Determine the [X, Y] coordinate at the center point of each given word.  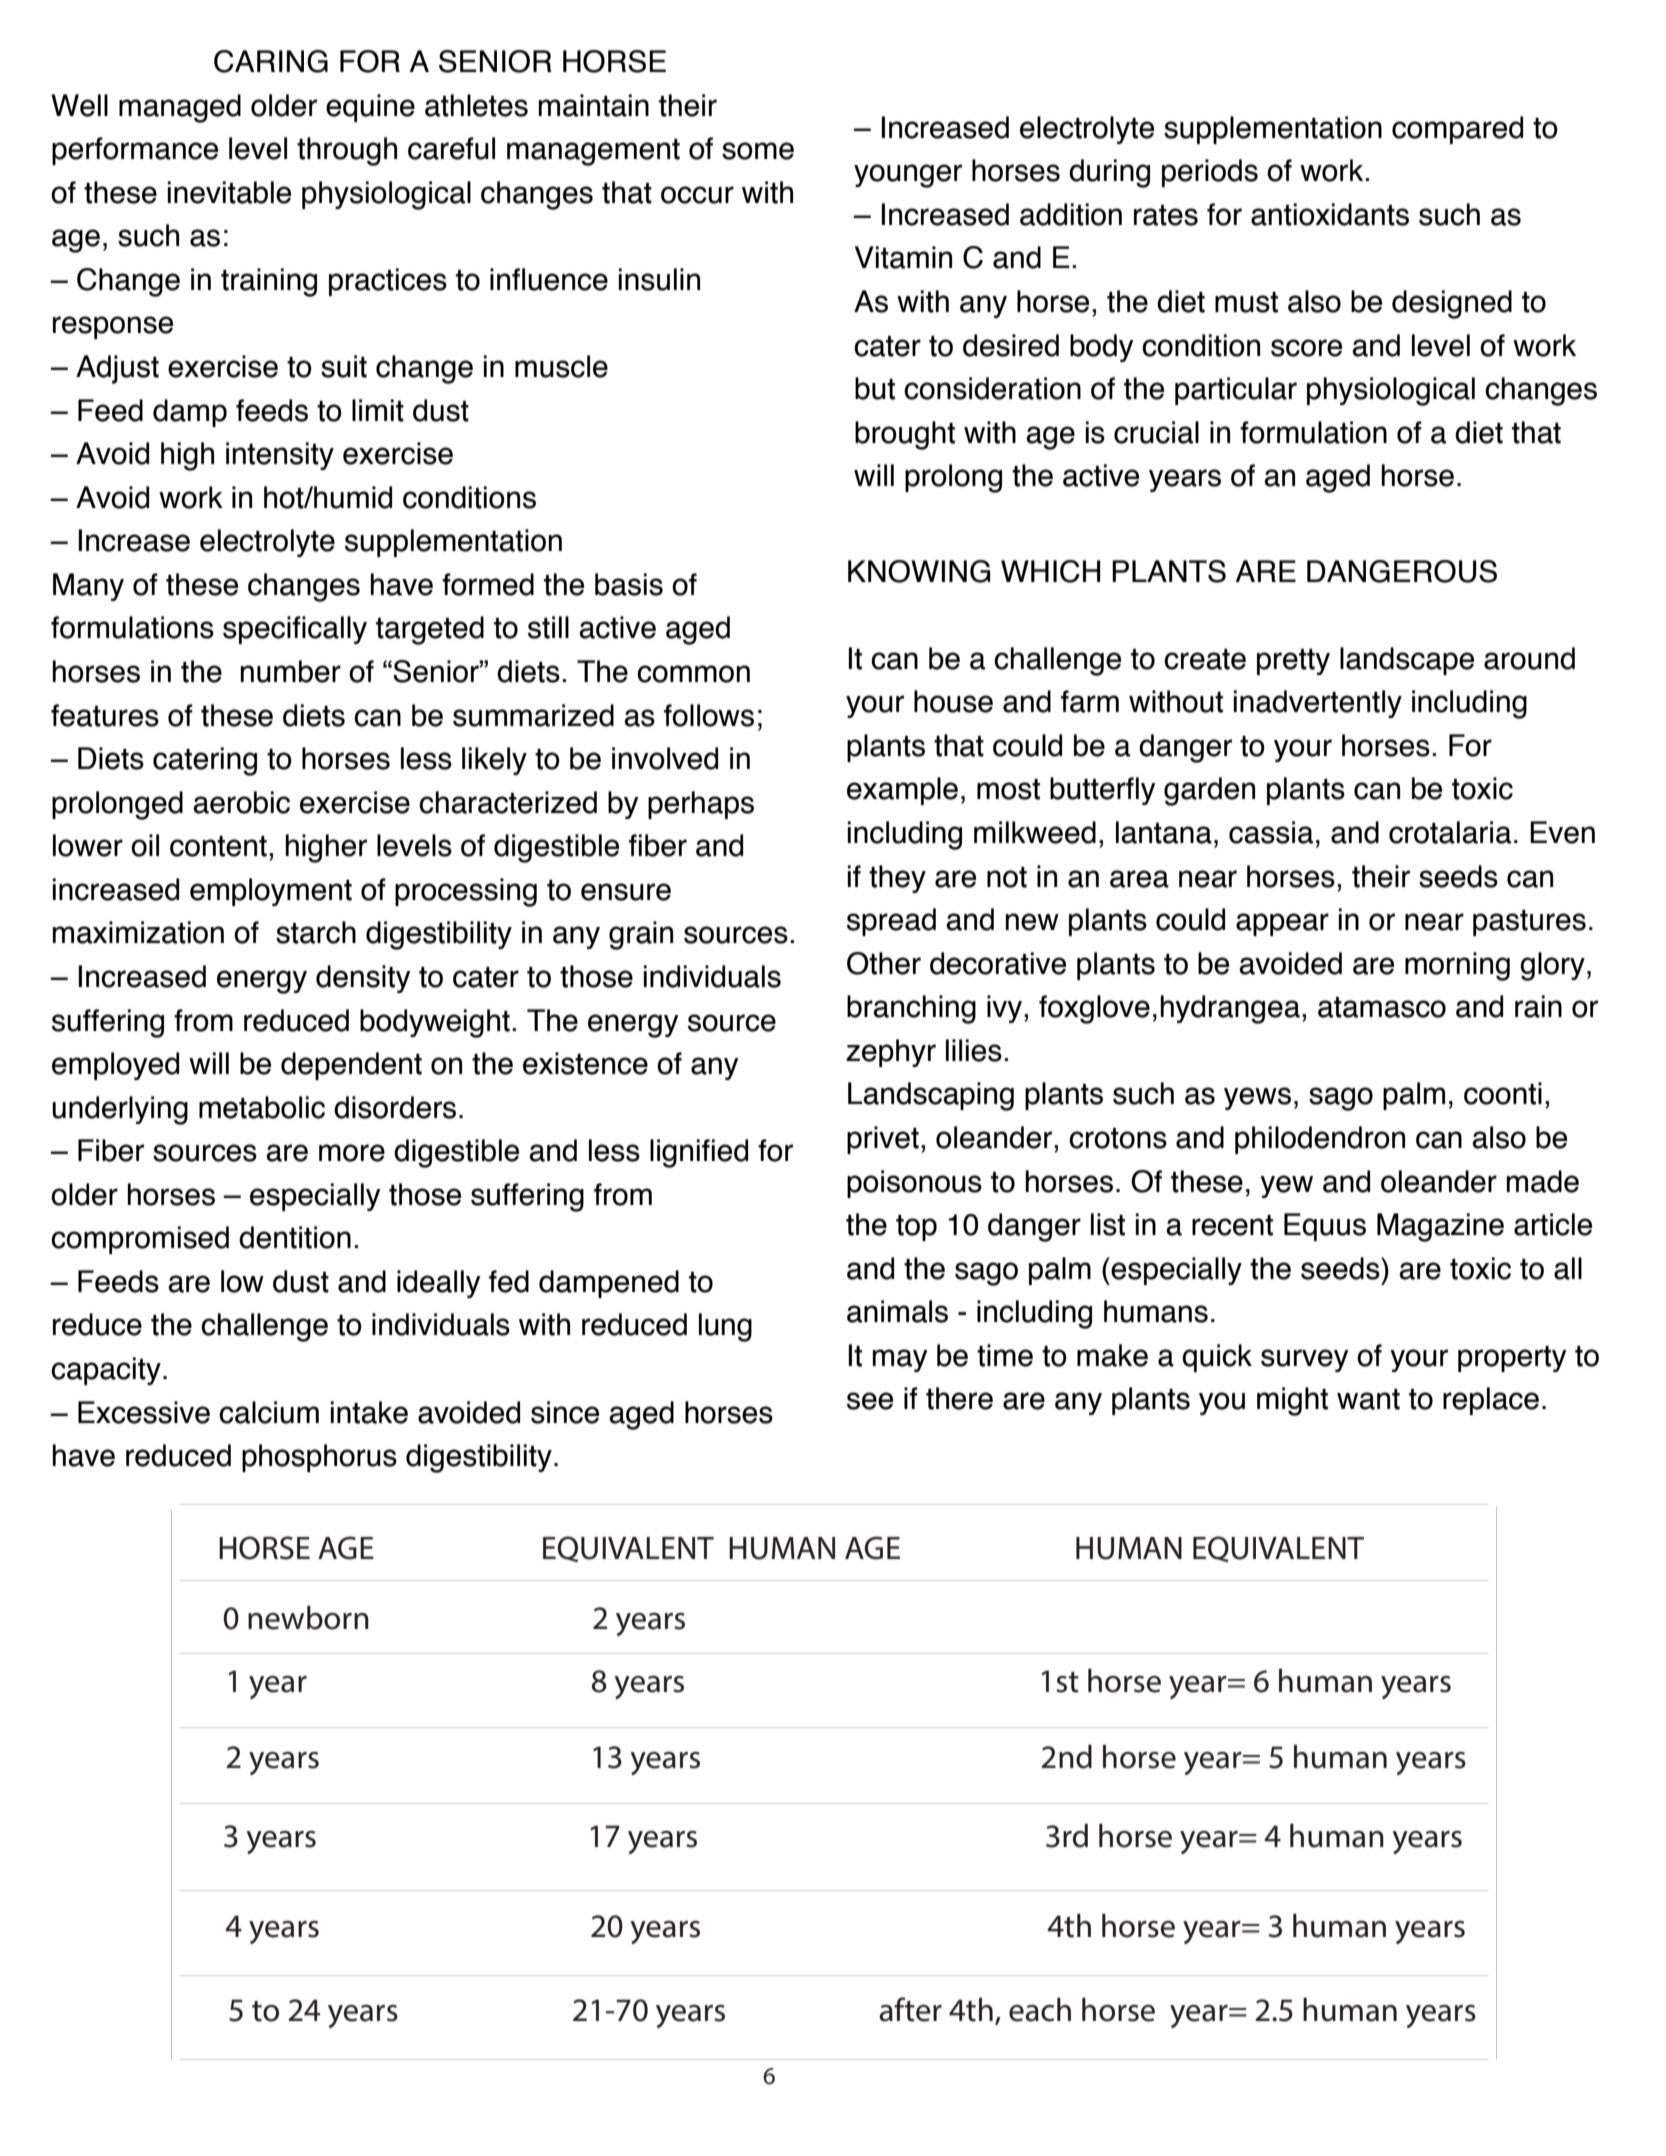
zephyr [891, 1053]
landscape [1407, 661]
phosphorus [319, 1458]
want [1368, 1399]
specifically [295, 630]
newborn [308, 1618]
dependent [351, 1066]
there [959, 1398]
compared [1457, 130]
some [758, 151]
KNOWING [919, 571]
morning [1457, 966]
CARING [271, 61]
